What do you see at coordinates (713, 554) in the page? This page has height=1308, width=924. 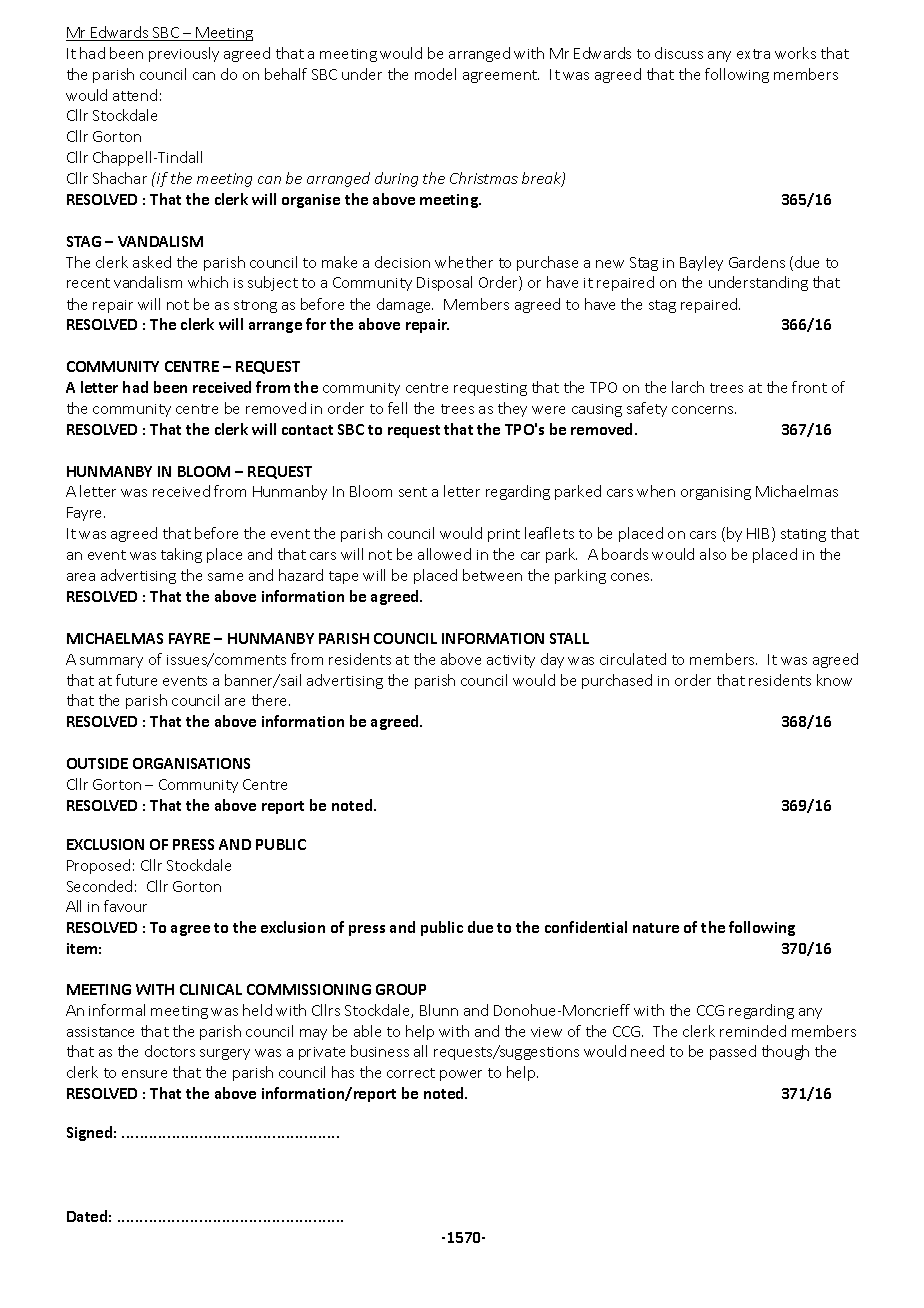 I see `also` at bounding box center [713, 554].
